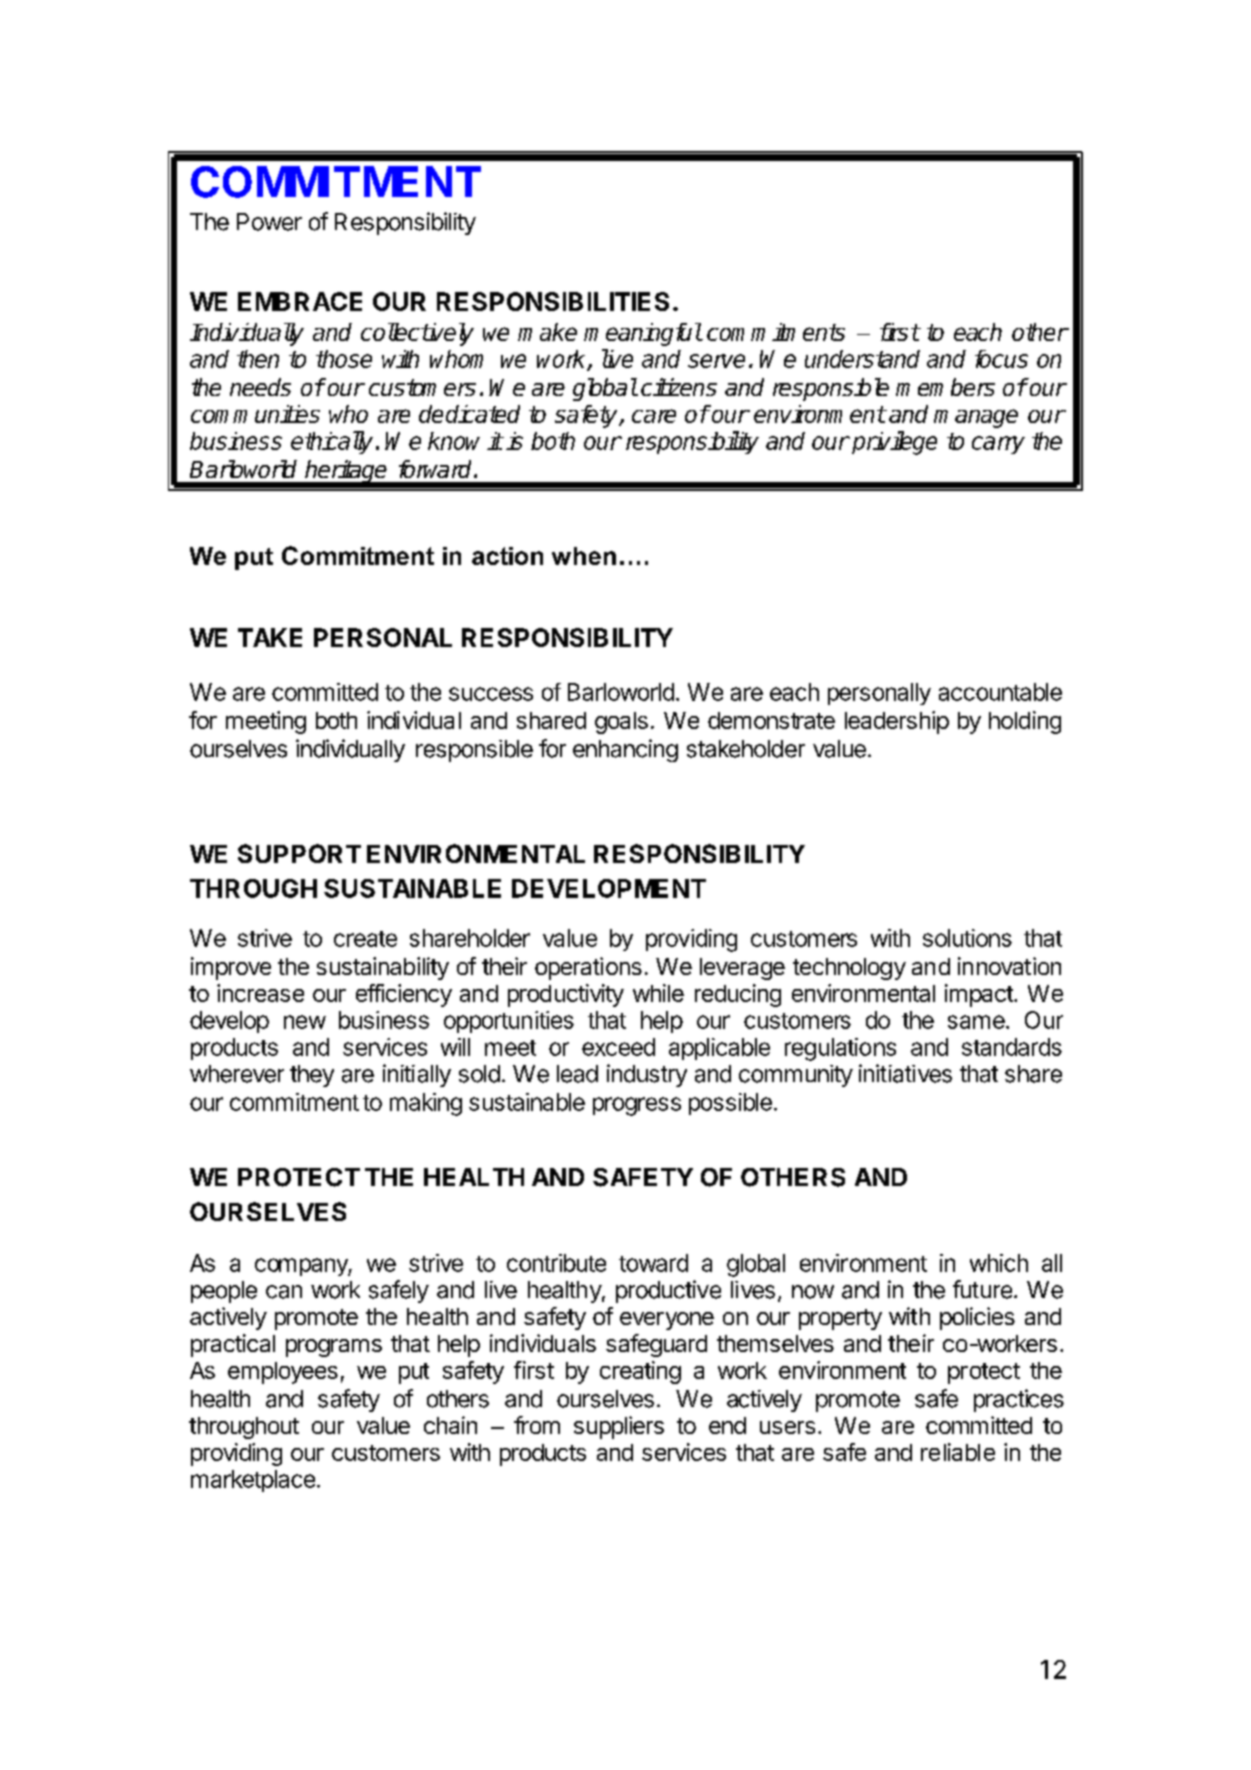 The height and width of the screenshot is (1770, 1251). I want to click on reliable, so click(958, 1452).
